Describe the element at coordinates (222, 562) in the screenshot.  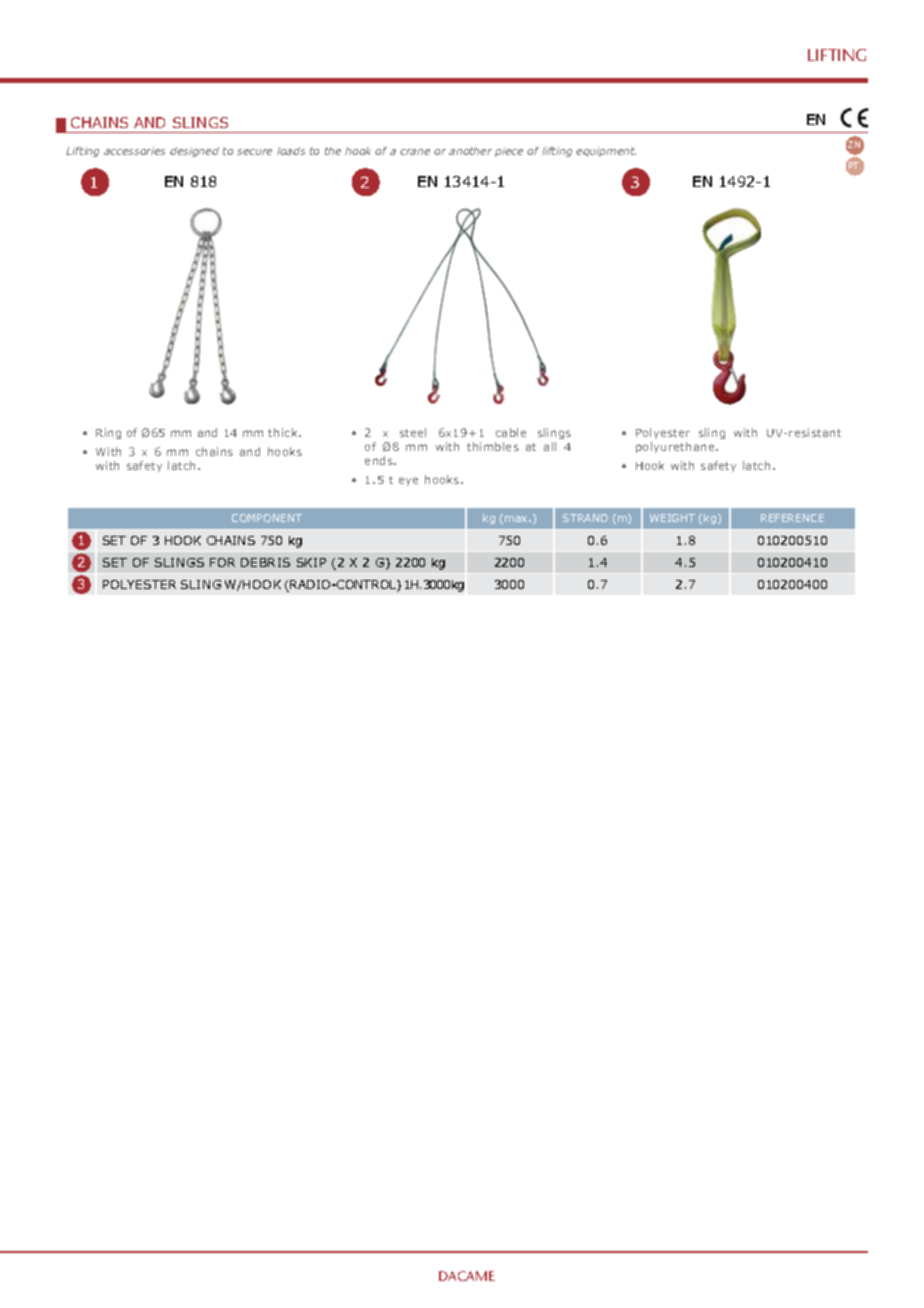
I see `FOR` at that location.
